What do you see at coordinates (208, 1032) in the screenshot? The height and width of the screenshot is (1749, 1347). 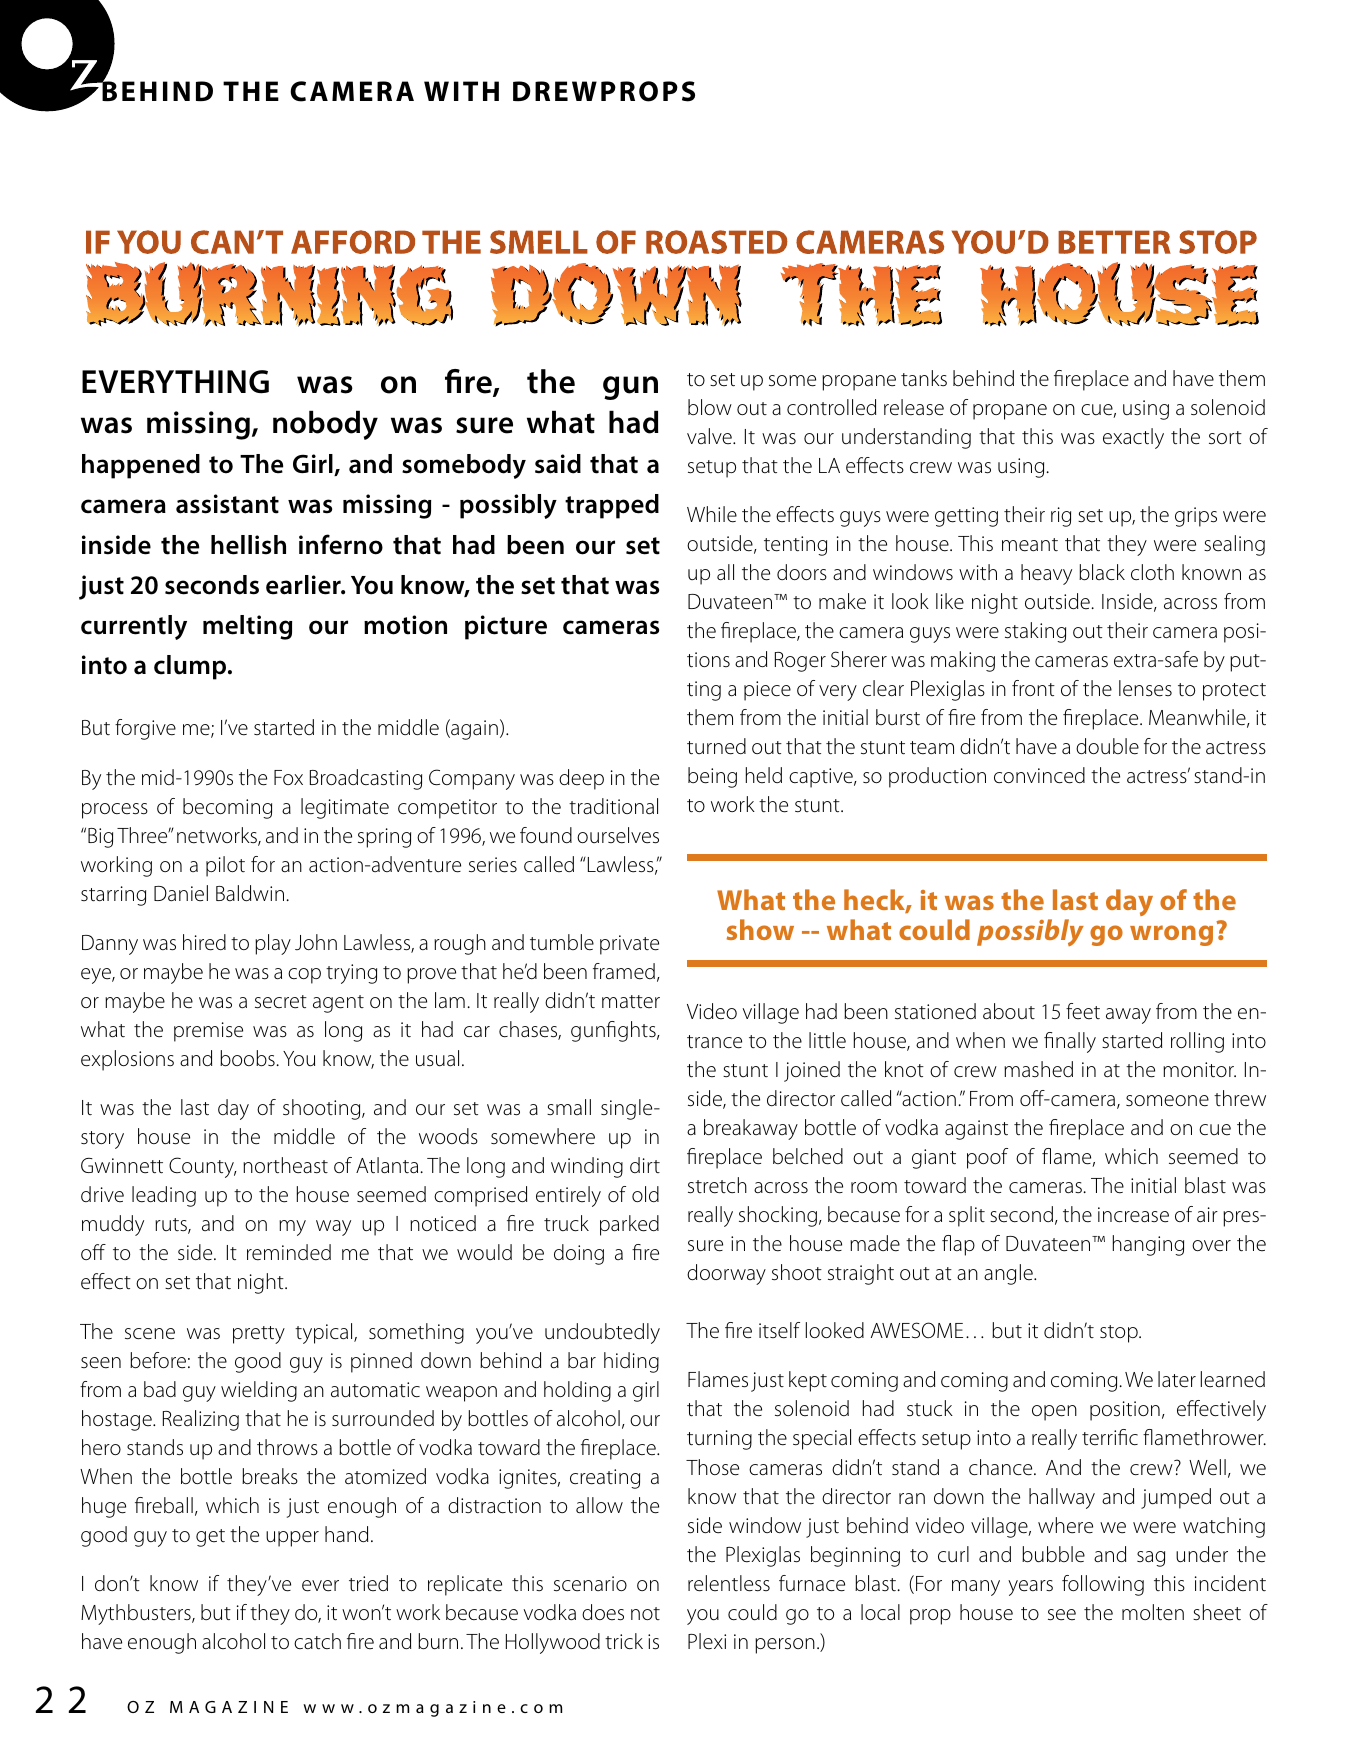 I see `premise` at bounding box center [208, 1032].
